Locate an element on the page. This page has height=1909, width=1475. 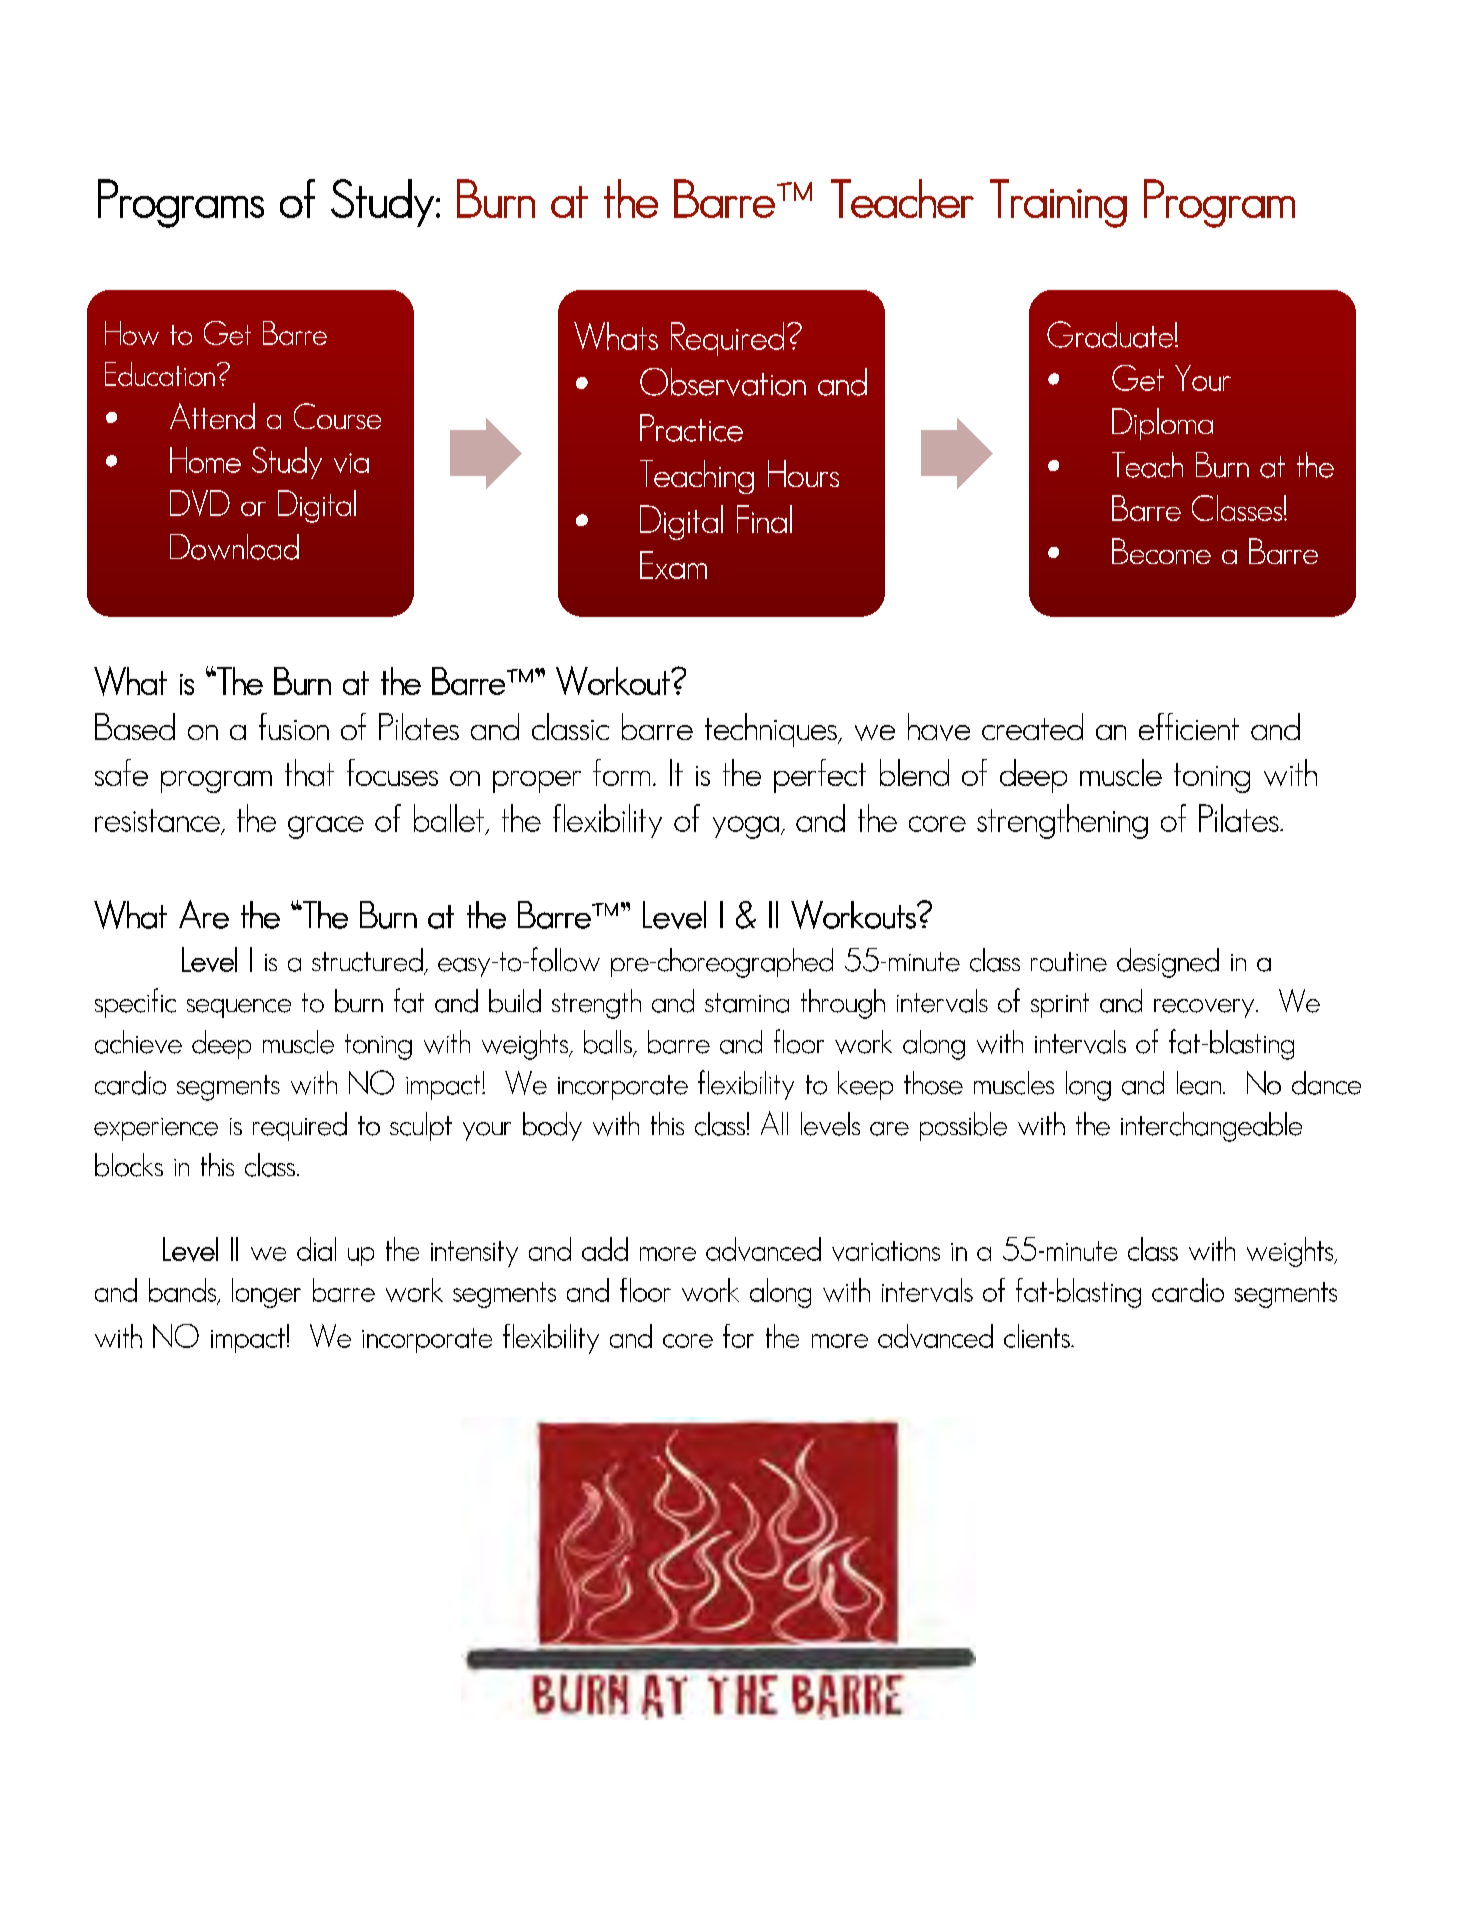
Training is located at coordinates (1058, 203).
